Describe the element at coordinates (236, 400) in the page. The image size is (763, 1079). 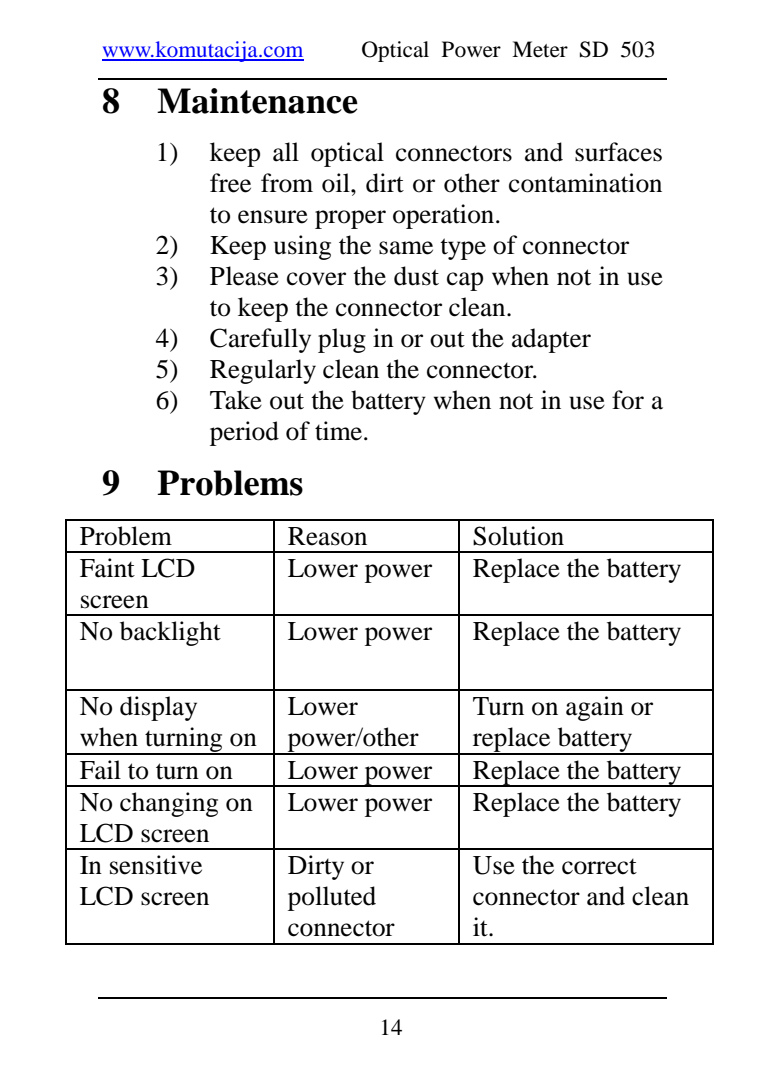
I see `Take` at that location.
